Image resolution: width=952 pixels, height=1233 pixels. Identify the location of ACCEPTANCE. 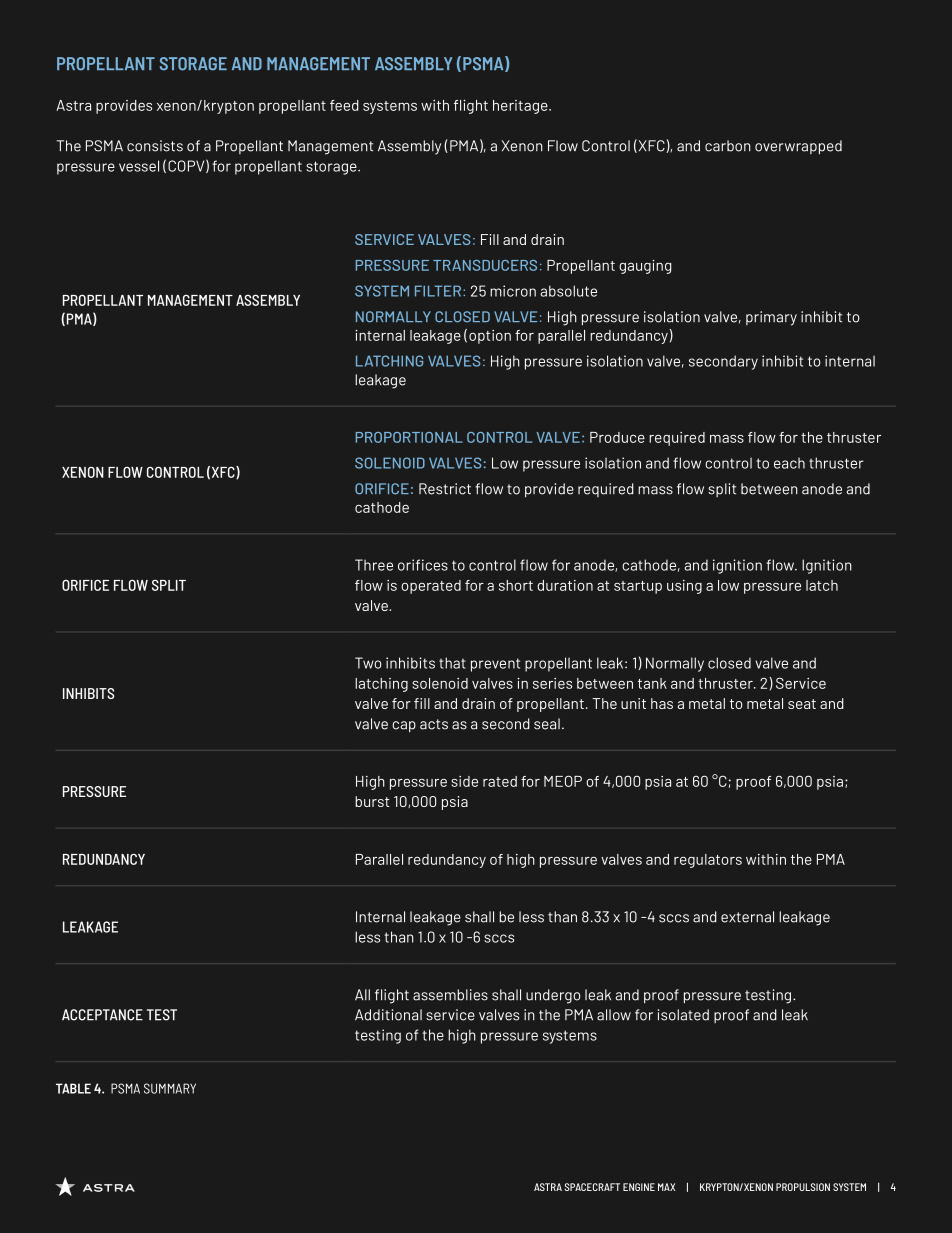
(102, 1015).
